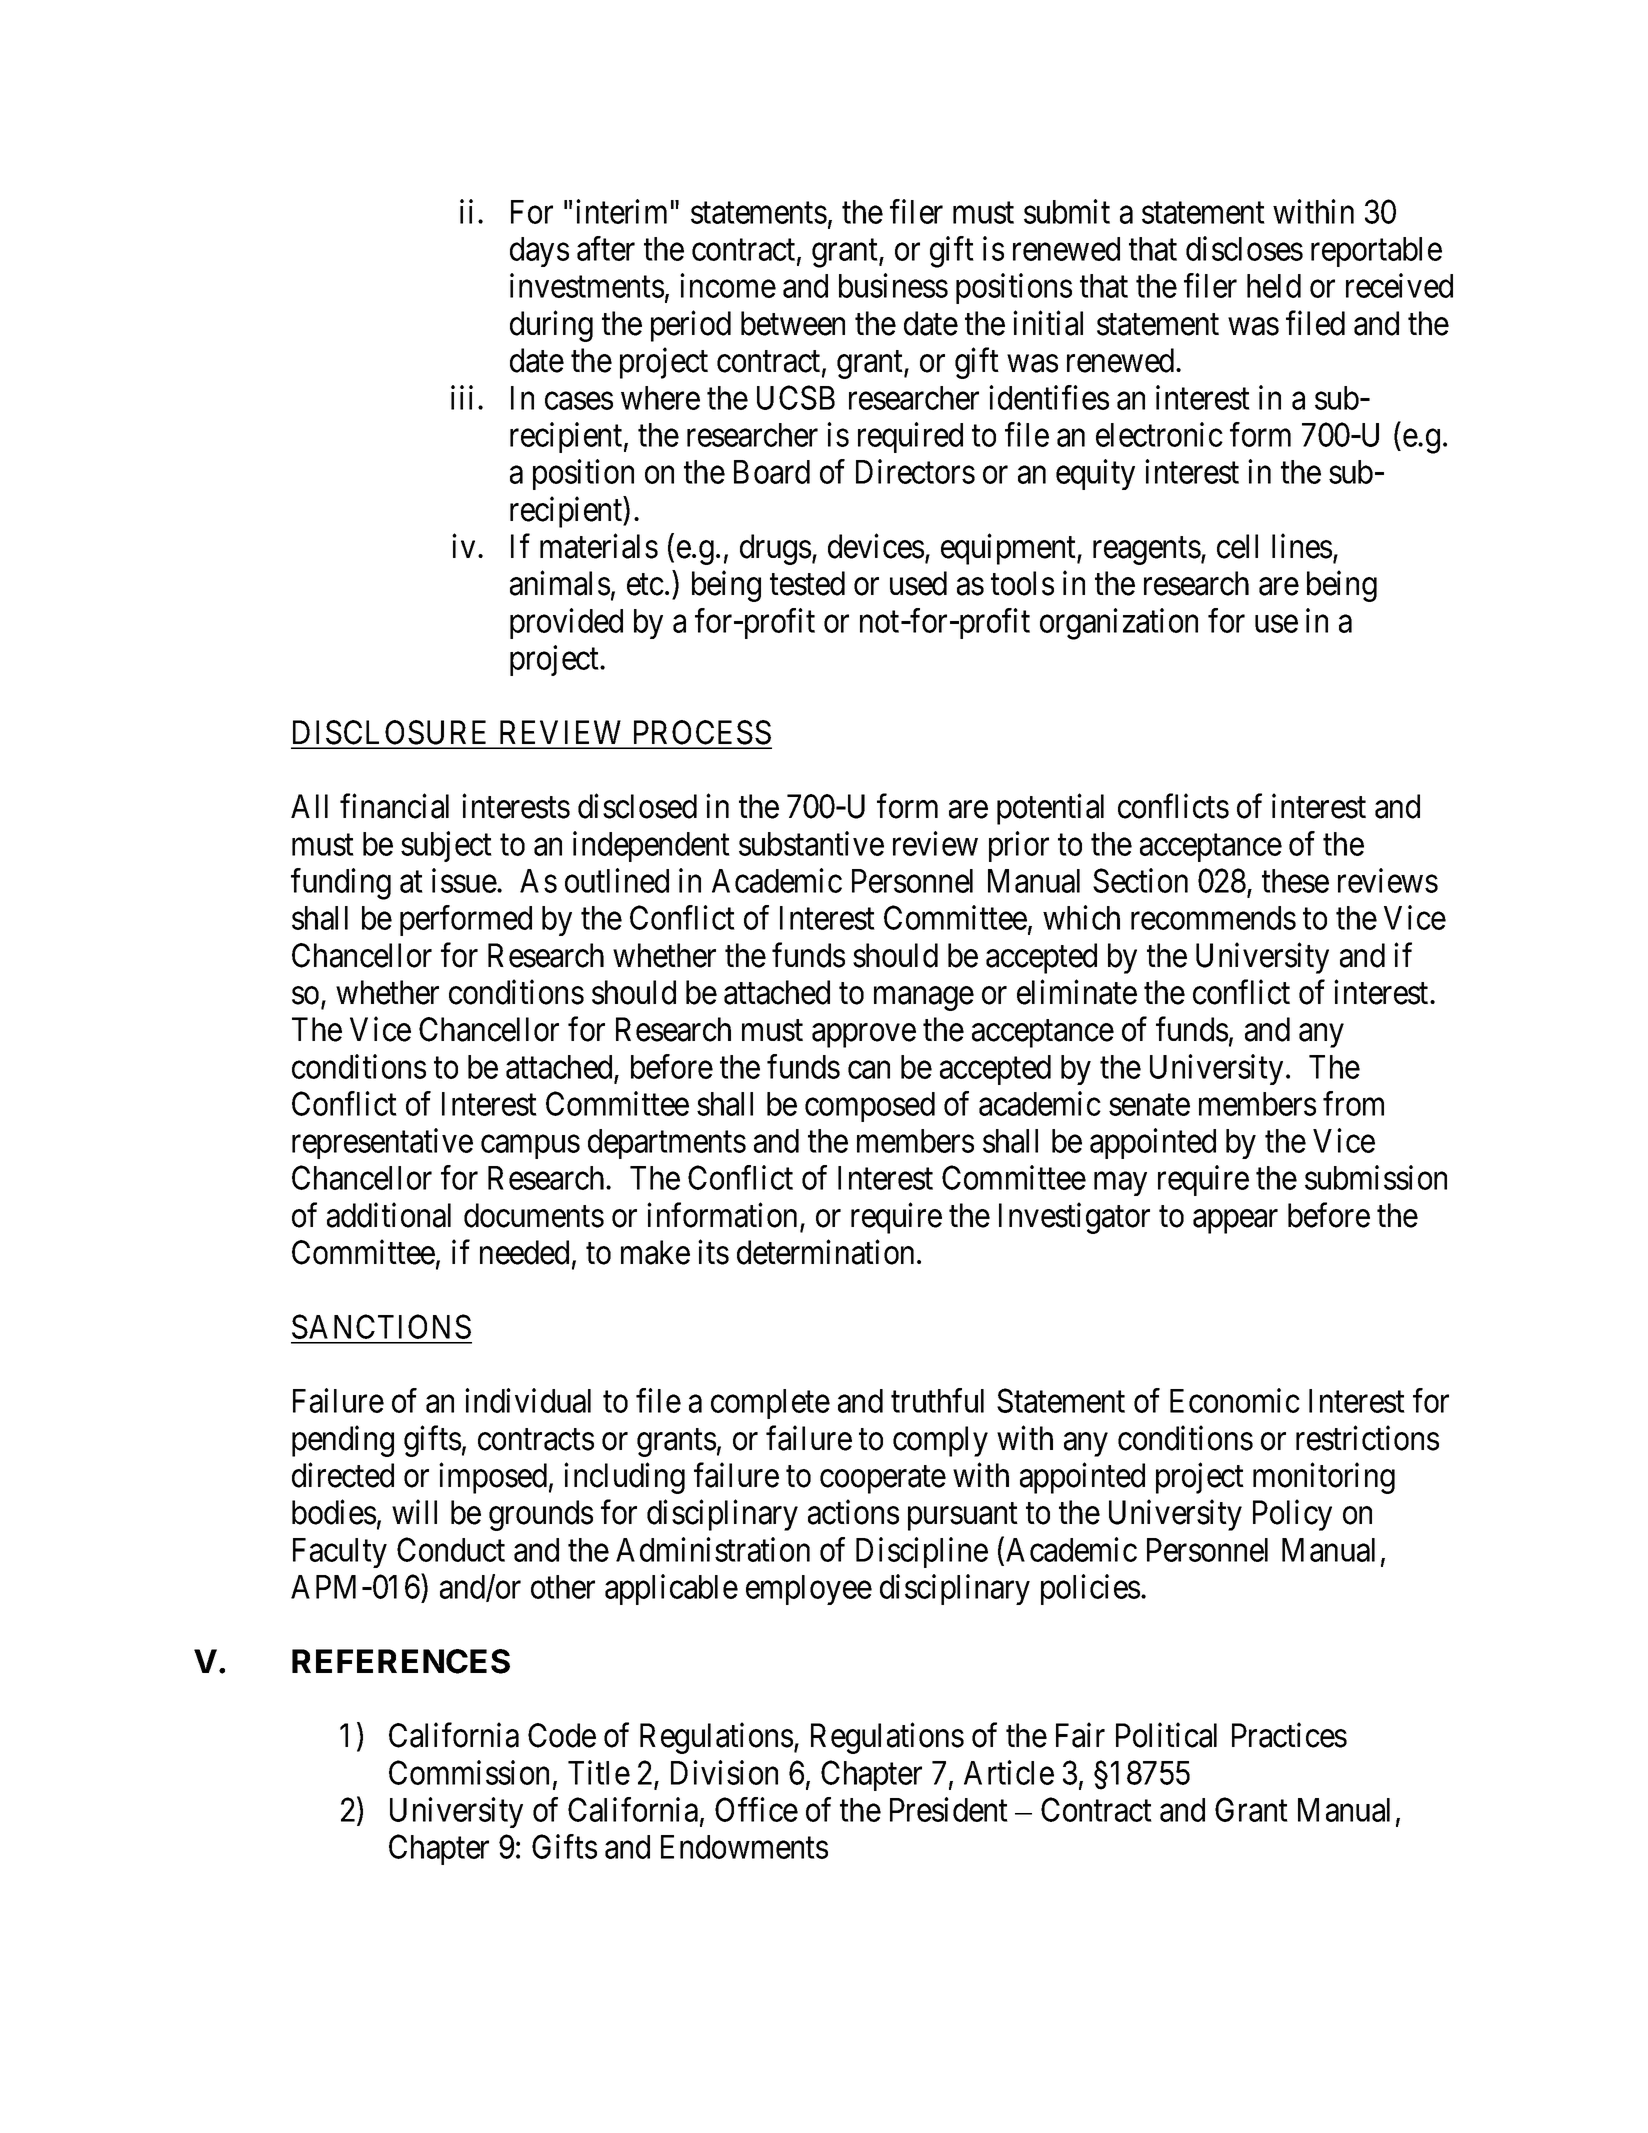 This screenshot has width=1648, height=2133. I want to click on held, so click(1274, 286).
